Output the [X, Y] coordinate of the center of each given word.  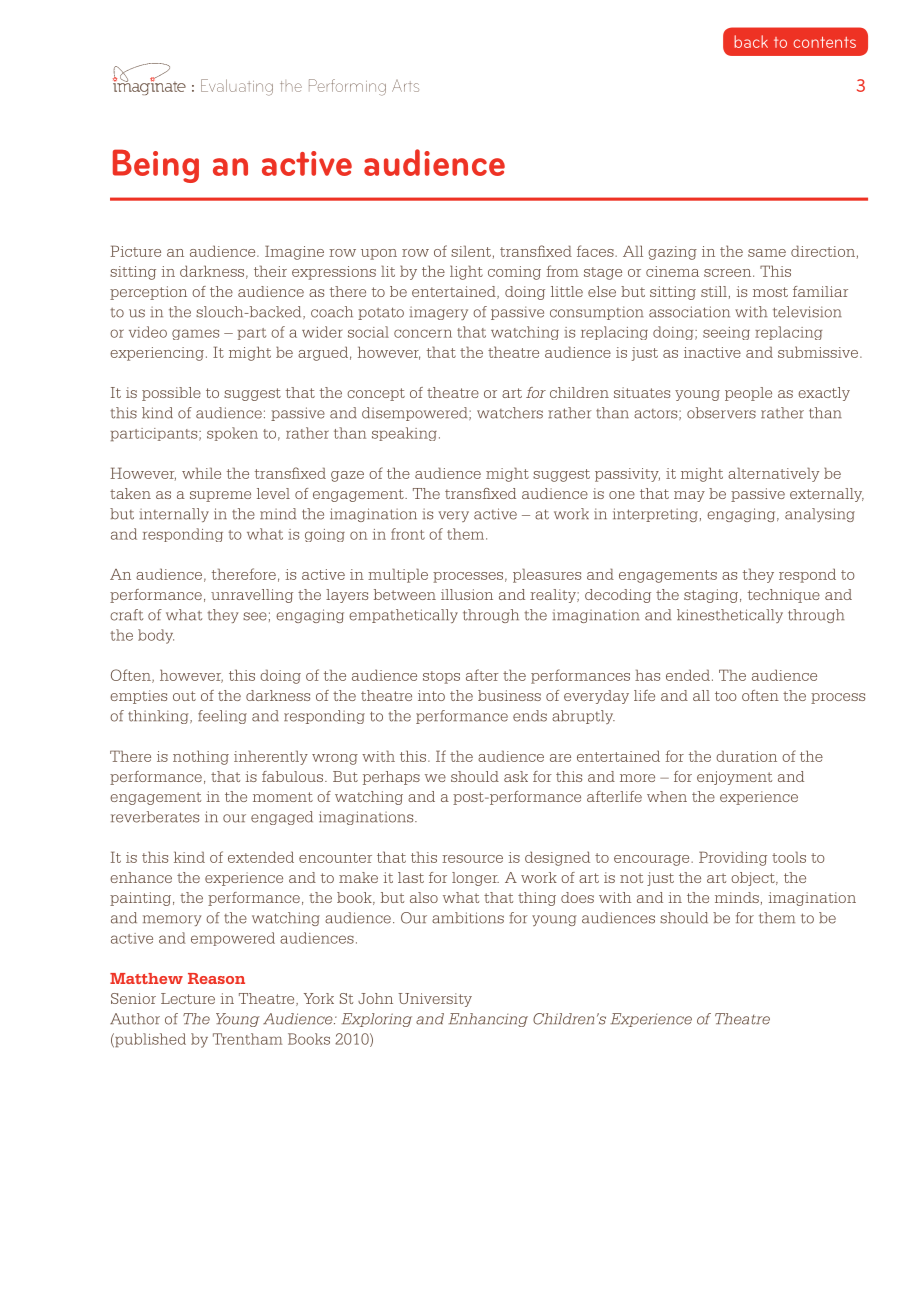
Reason [216, 978]
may [689, 496]
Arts [405, 86]
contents [824, 42]
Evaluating [237, 87]
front [408, 534]
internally [174, 515]
